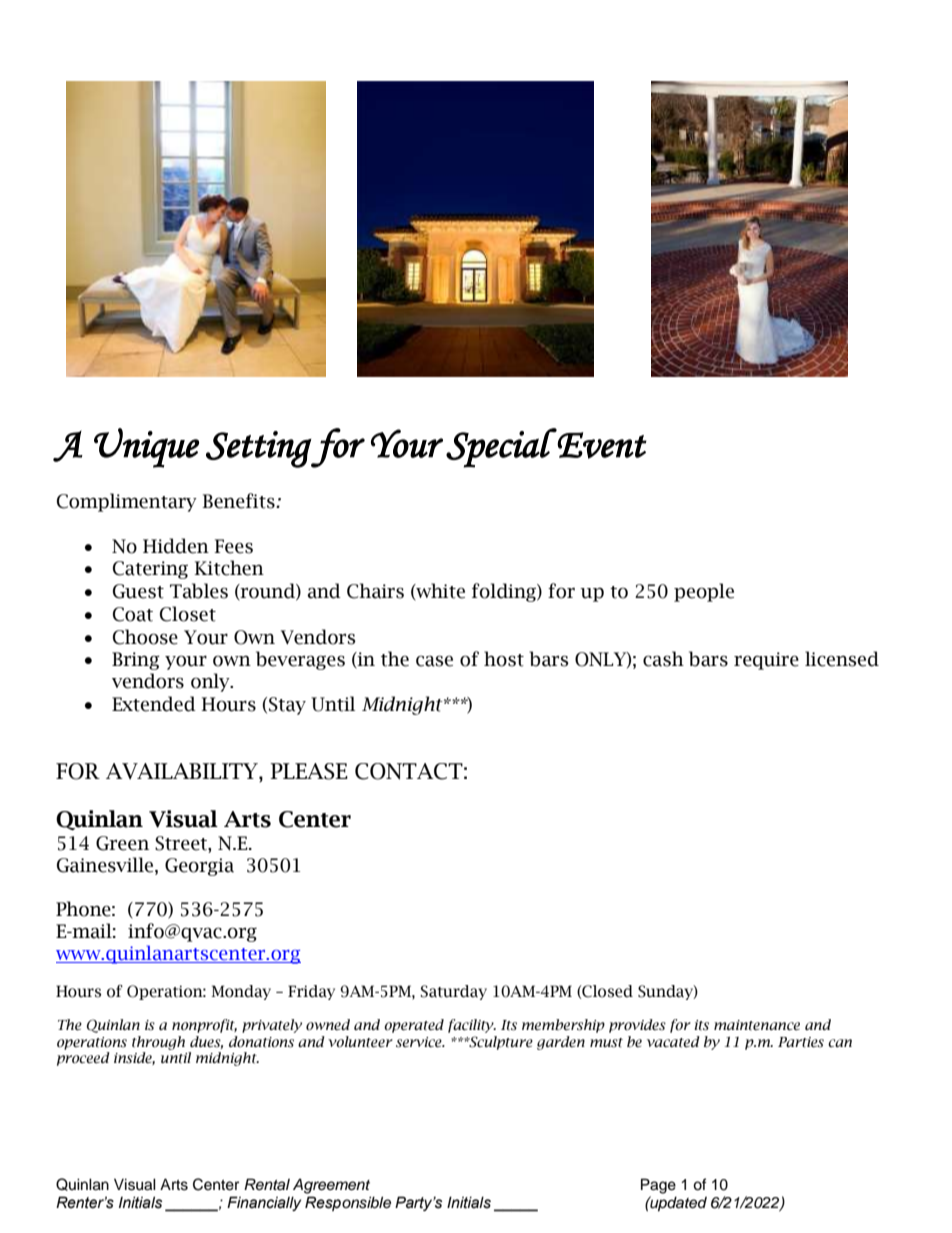 The image size is (952, 1233). I want to click on Georgia, so click(199, 867).
